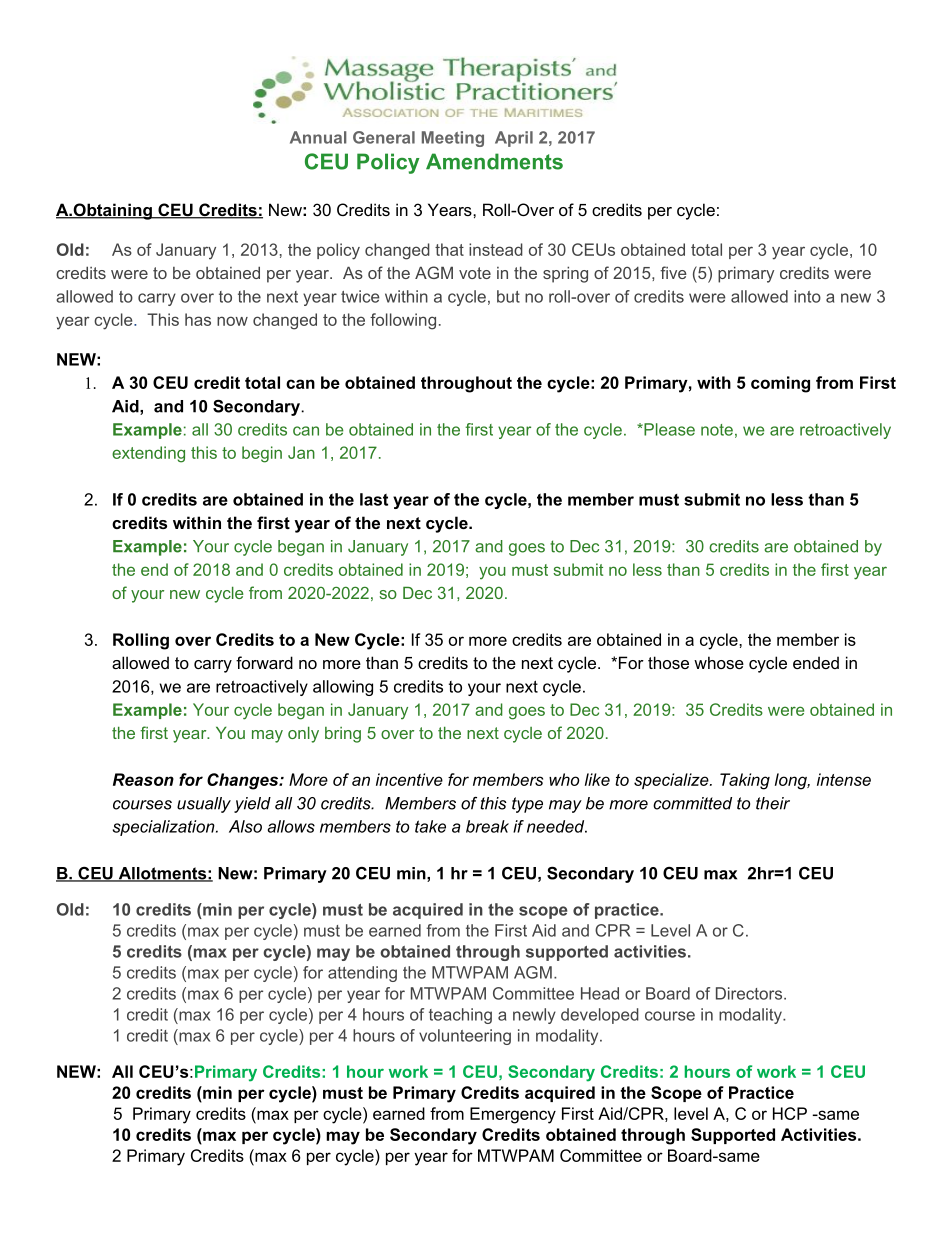 This document has height=1233, width=952. I want to click on Also, so click(245, 826).
